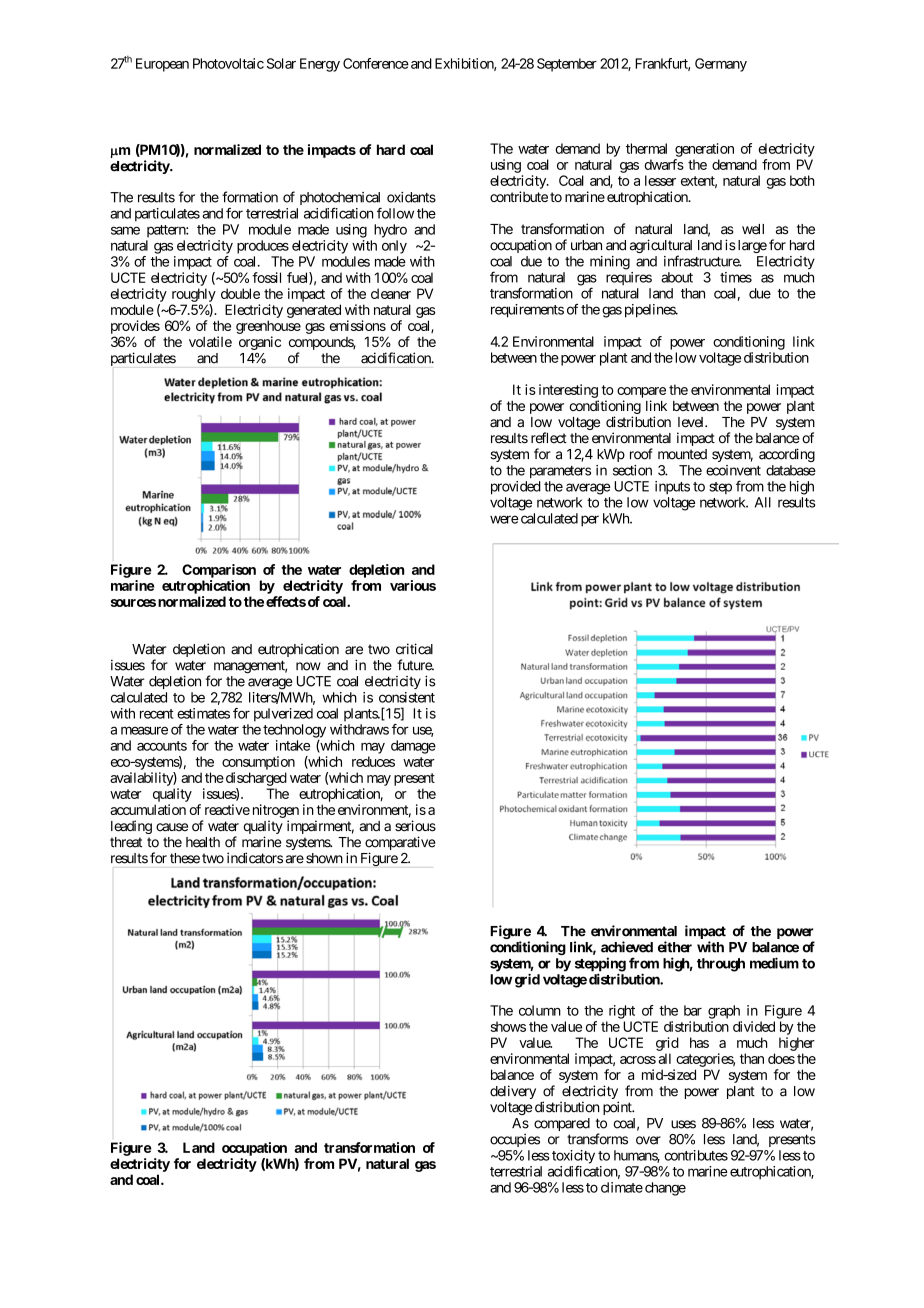 The width and height of the screenshot is (924, 1308). I want to click on occupies, so click(515, 1140).
